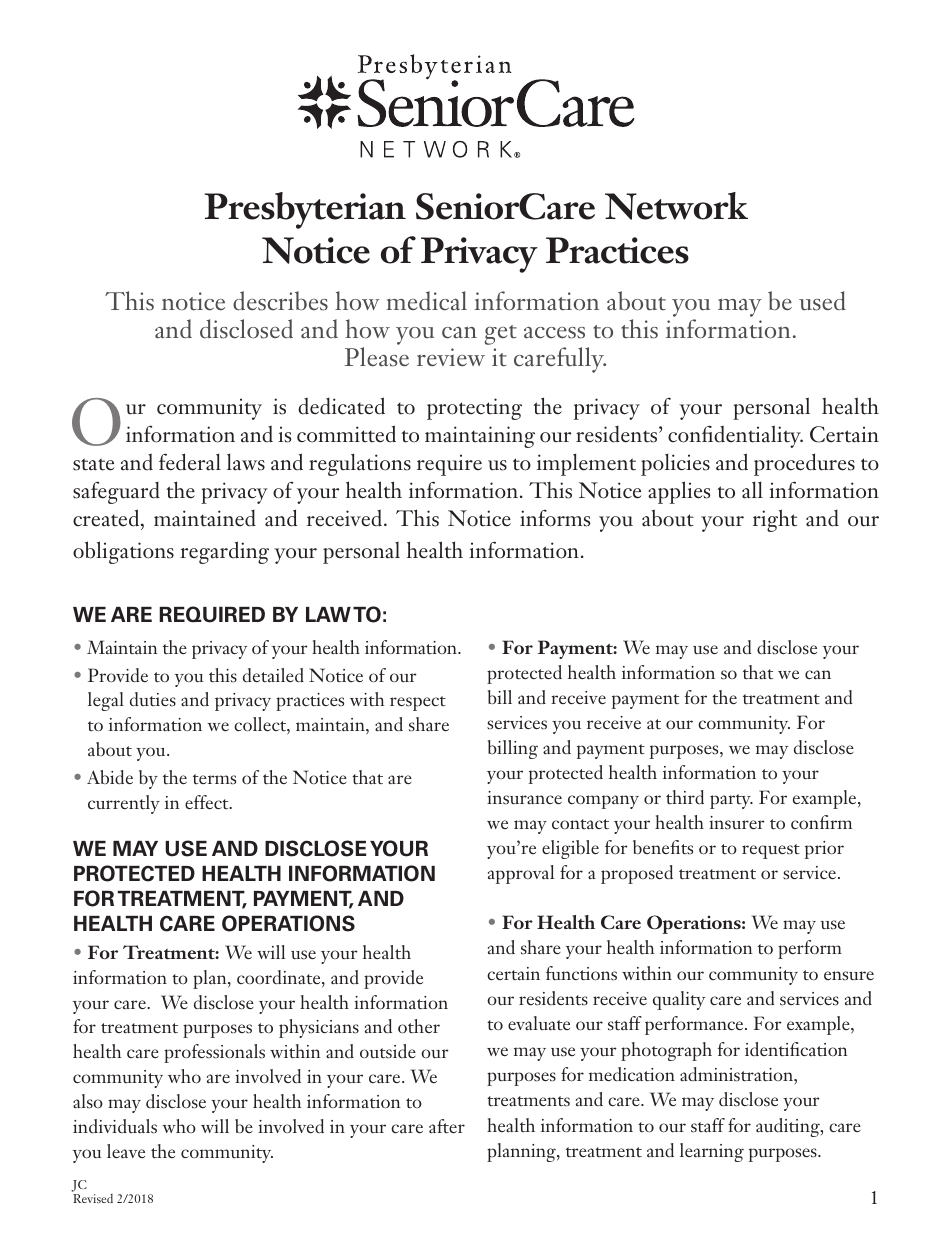  Describe the element at coordinates (208, 802) in the screenshot. I see `effect` at that location.
